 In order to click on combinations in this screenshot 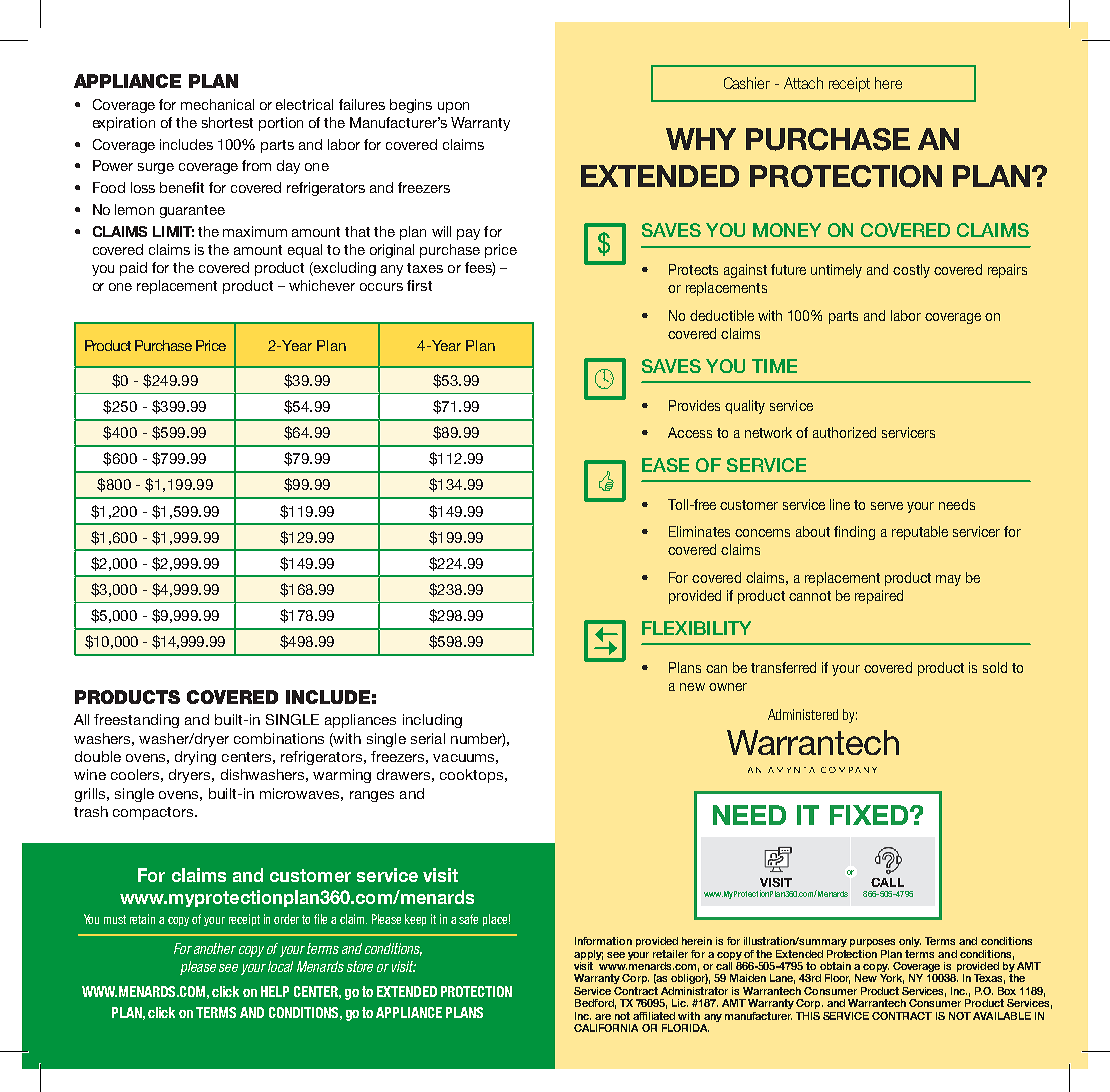, I will do `click(279, 738)`.
